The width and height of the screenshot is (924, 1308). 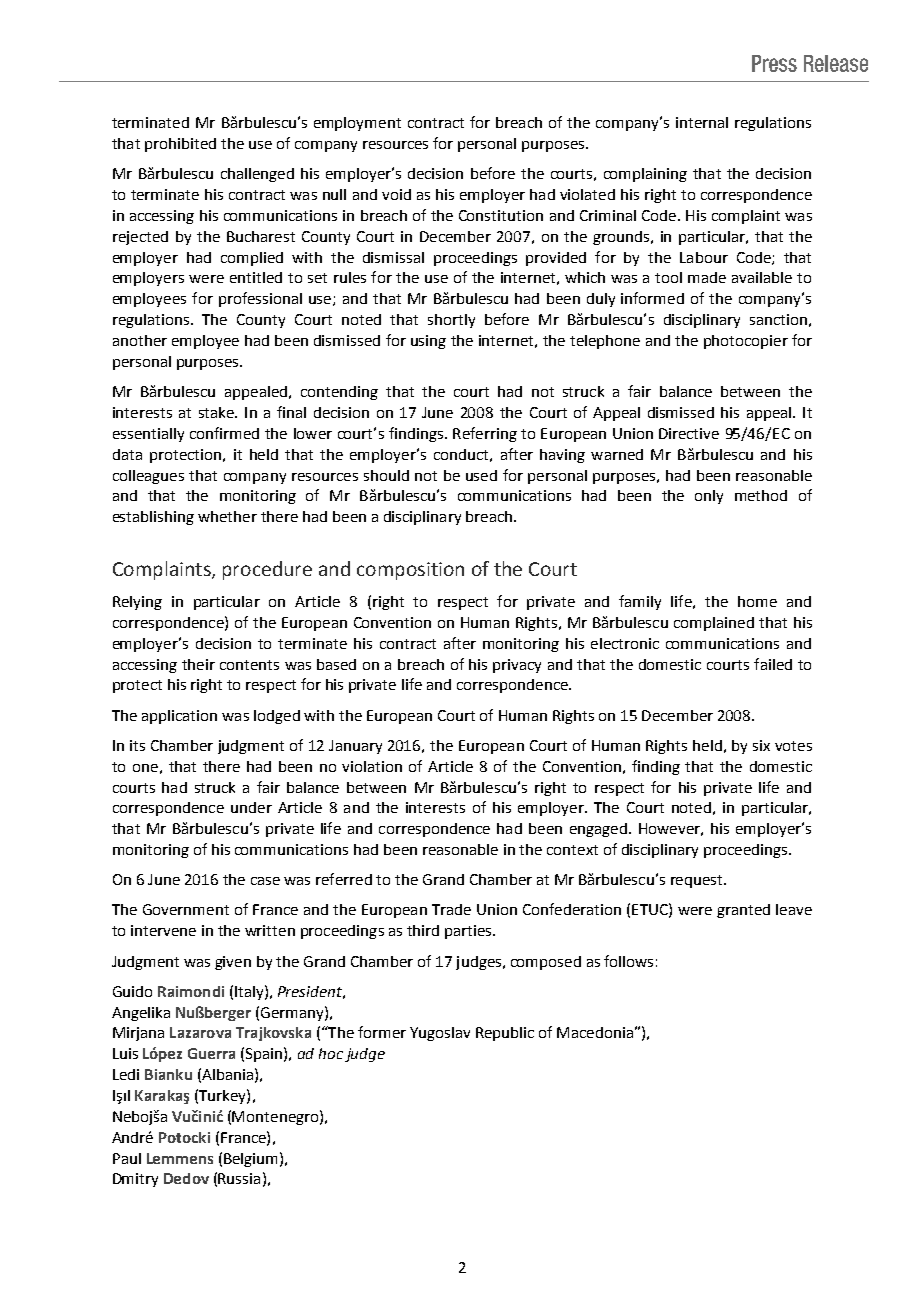 What do you see at coordinates (702, 122) in the screenshot?
I see `internal` at bounding box center [702, 122].
